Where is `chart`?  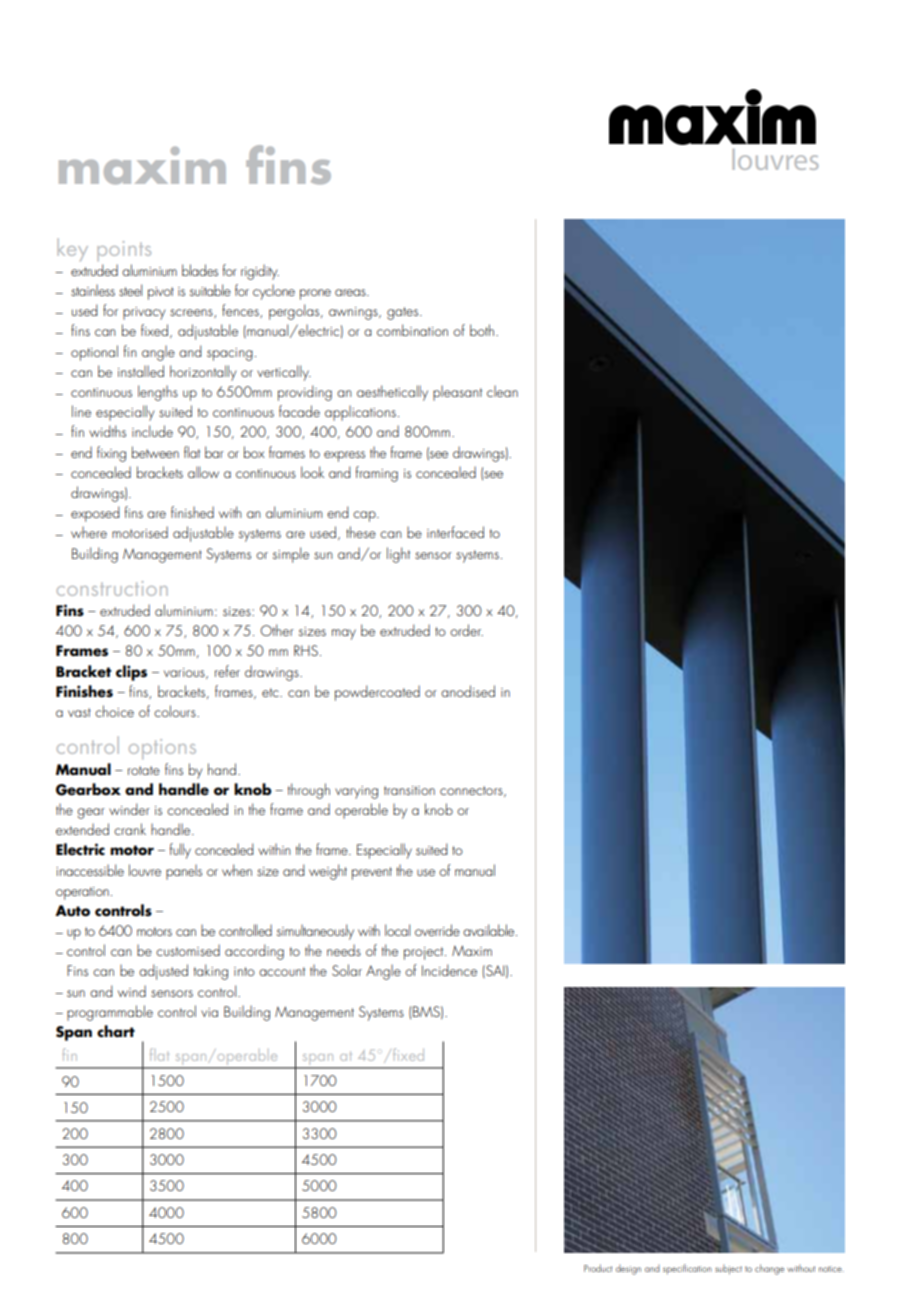 chart is located at coordinates (116, 1031).
